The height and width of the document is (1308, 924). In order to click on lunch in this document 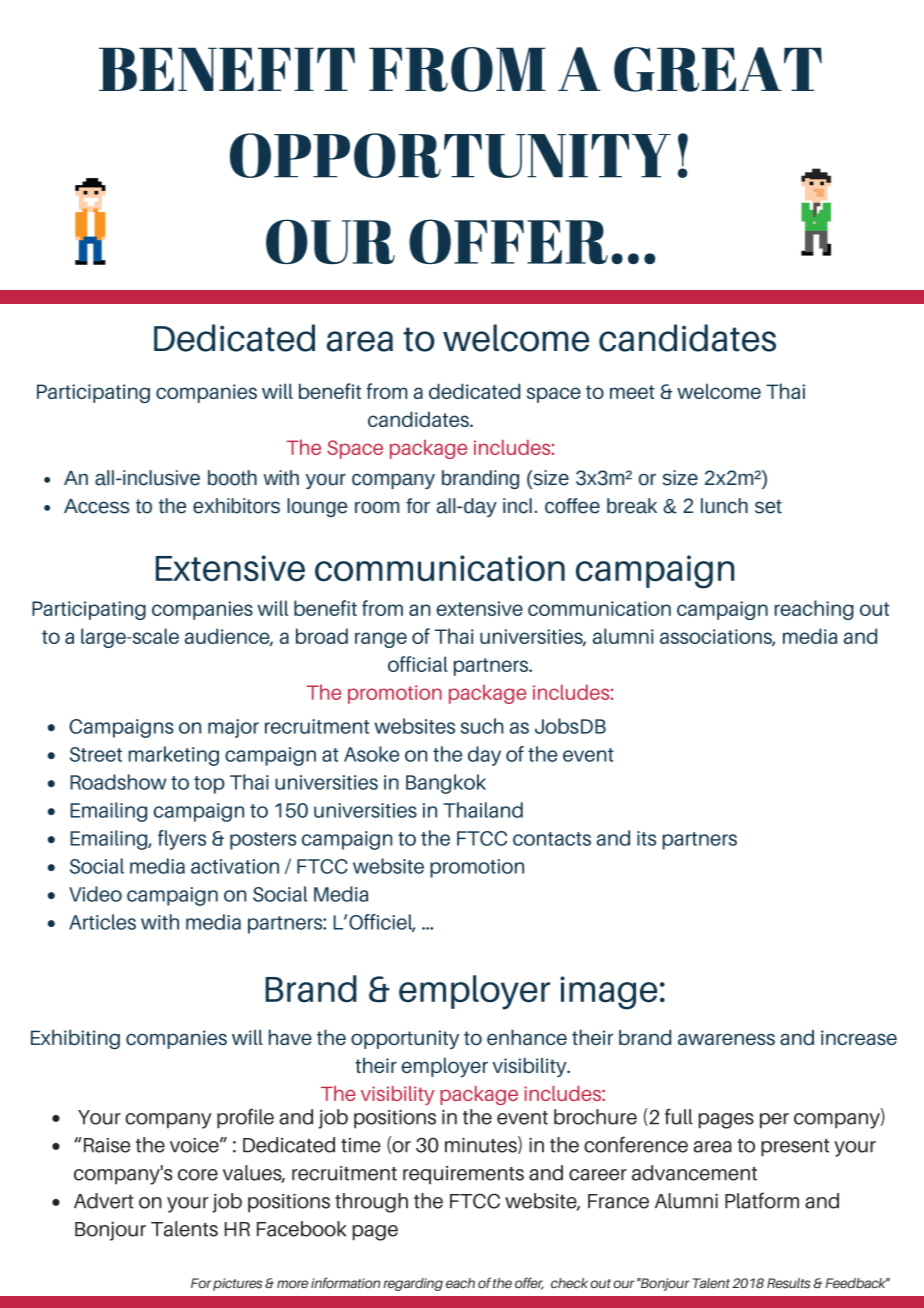, I will do `click(724, 506)`.
